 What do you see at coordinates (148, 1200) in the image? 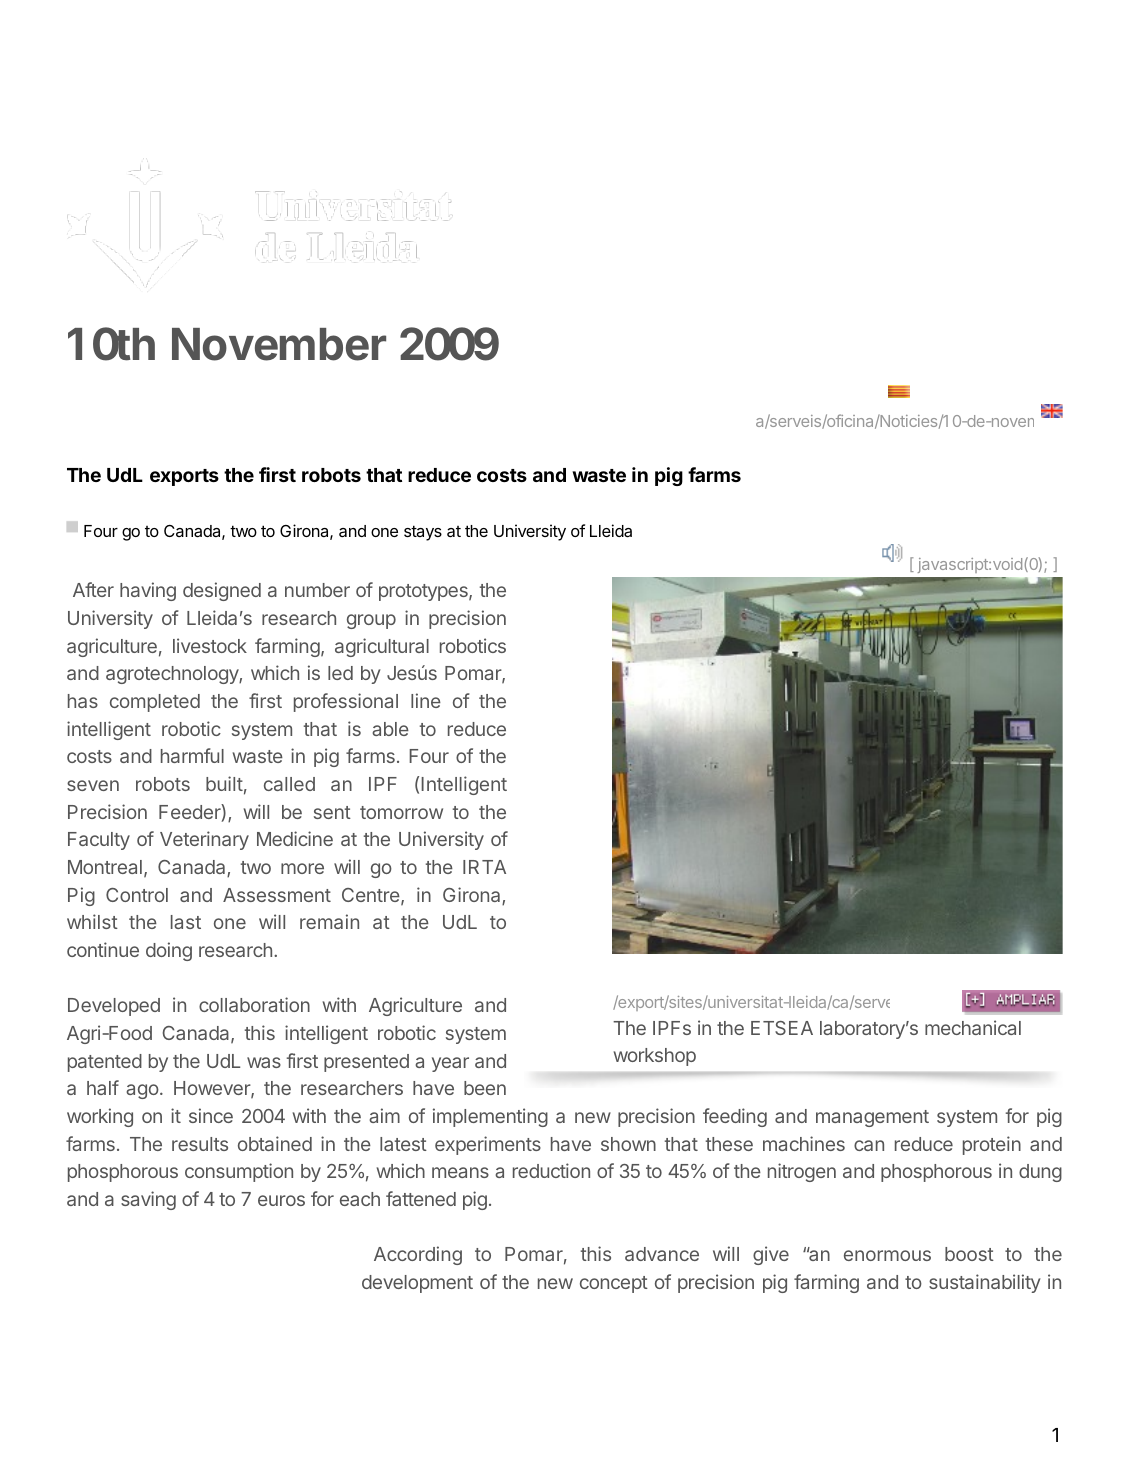
I see `saving` at bounding box center [148, 1200].
